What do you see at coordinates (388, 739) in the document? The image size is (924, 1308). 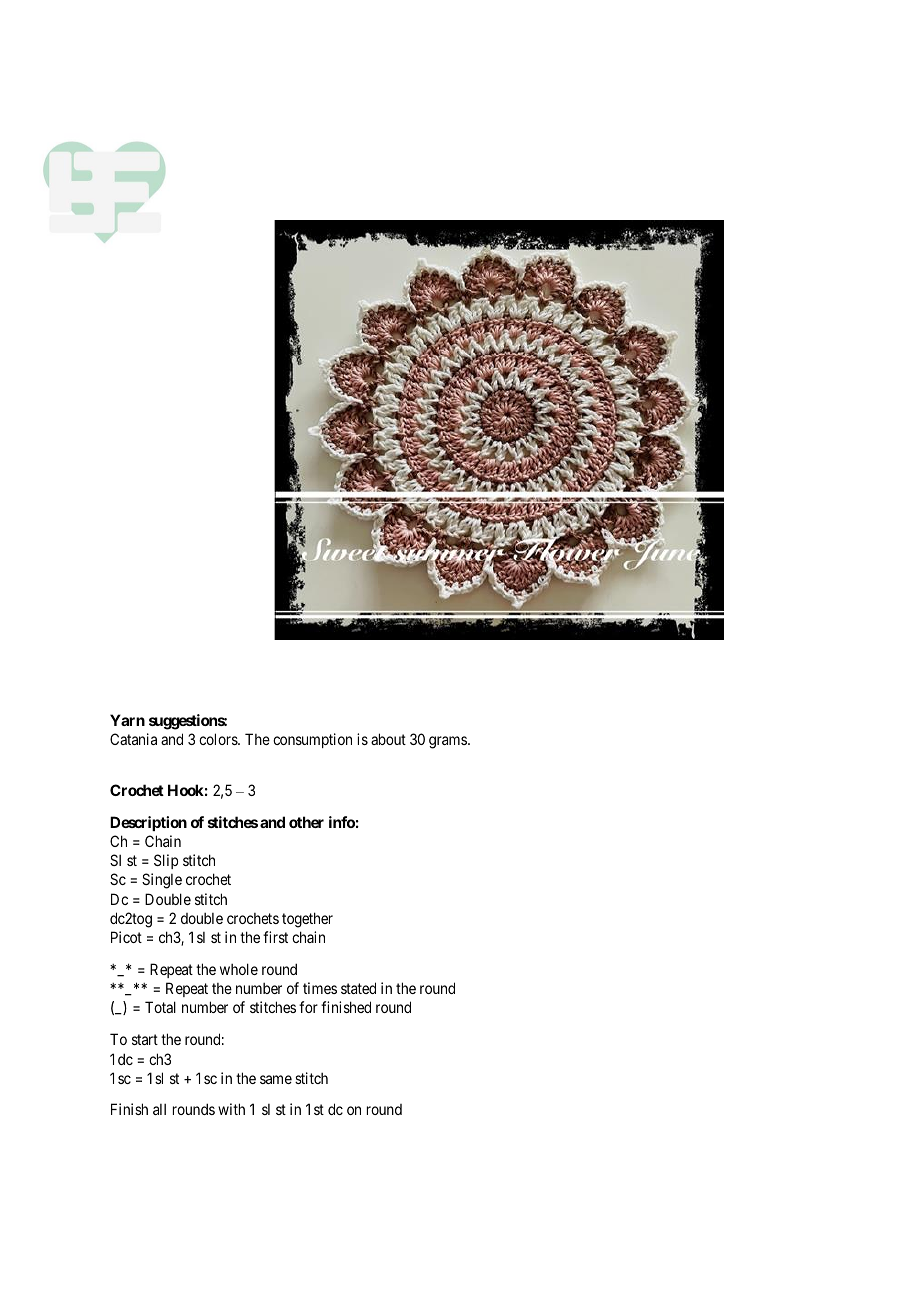 I see `about` at bounding box center [388, 739].
